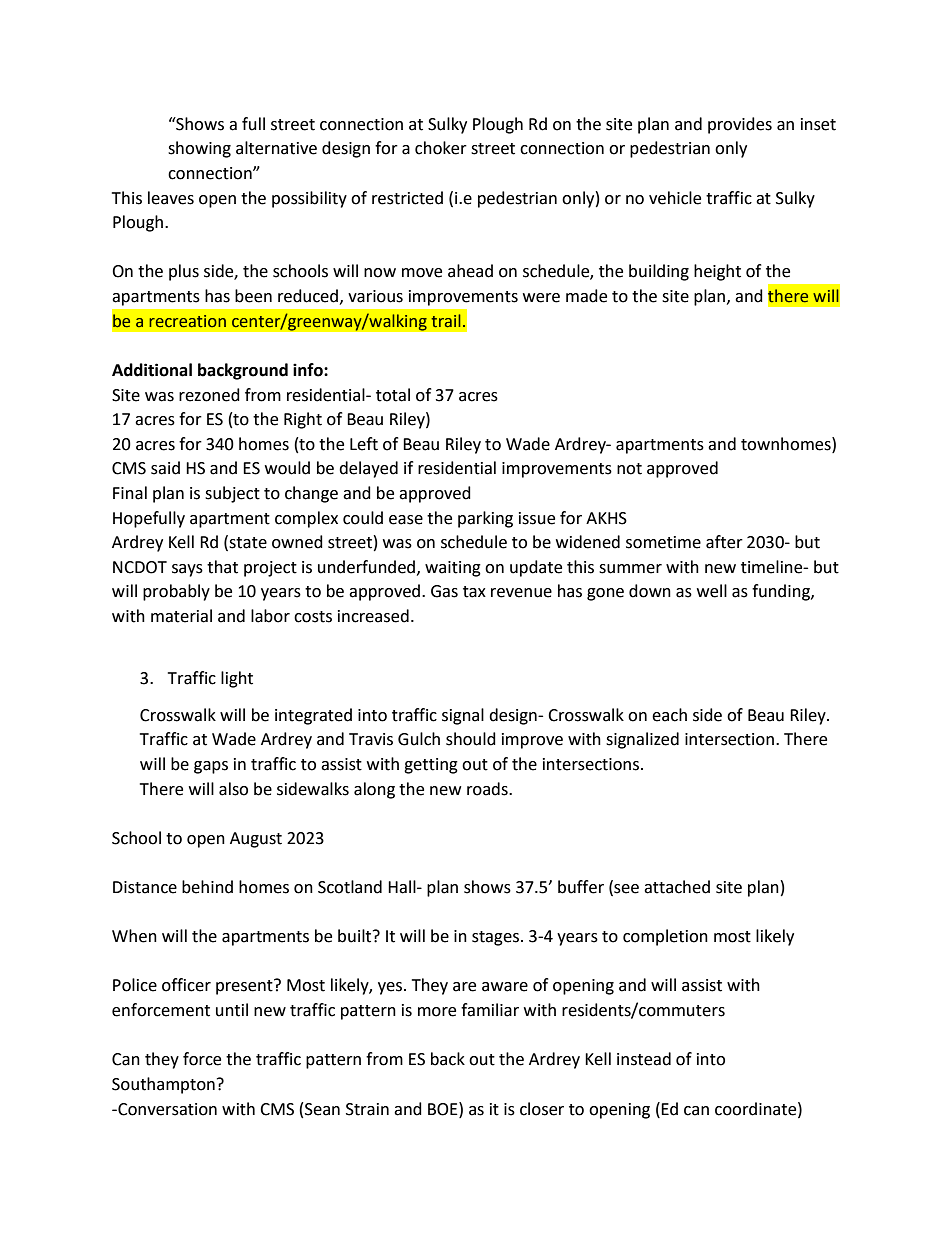 This document has height=1233, width=952. I want to click on not, so click(629, 469).
